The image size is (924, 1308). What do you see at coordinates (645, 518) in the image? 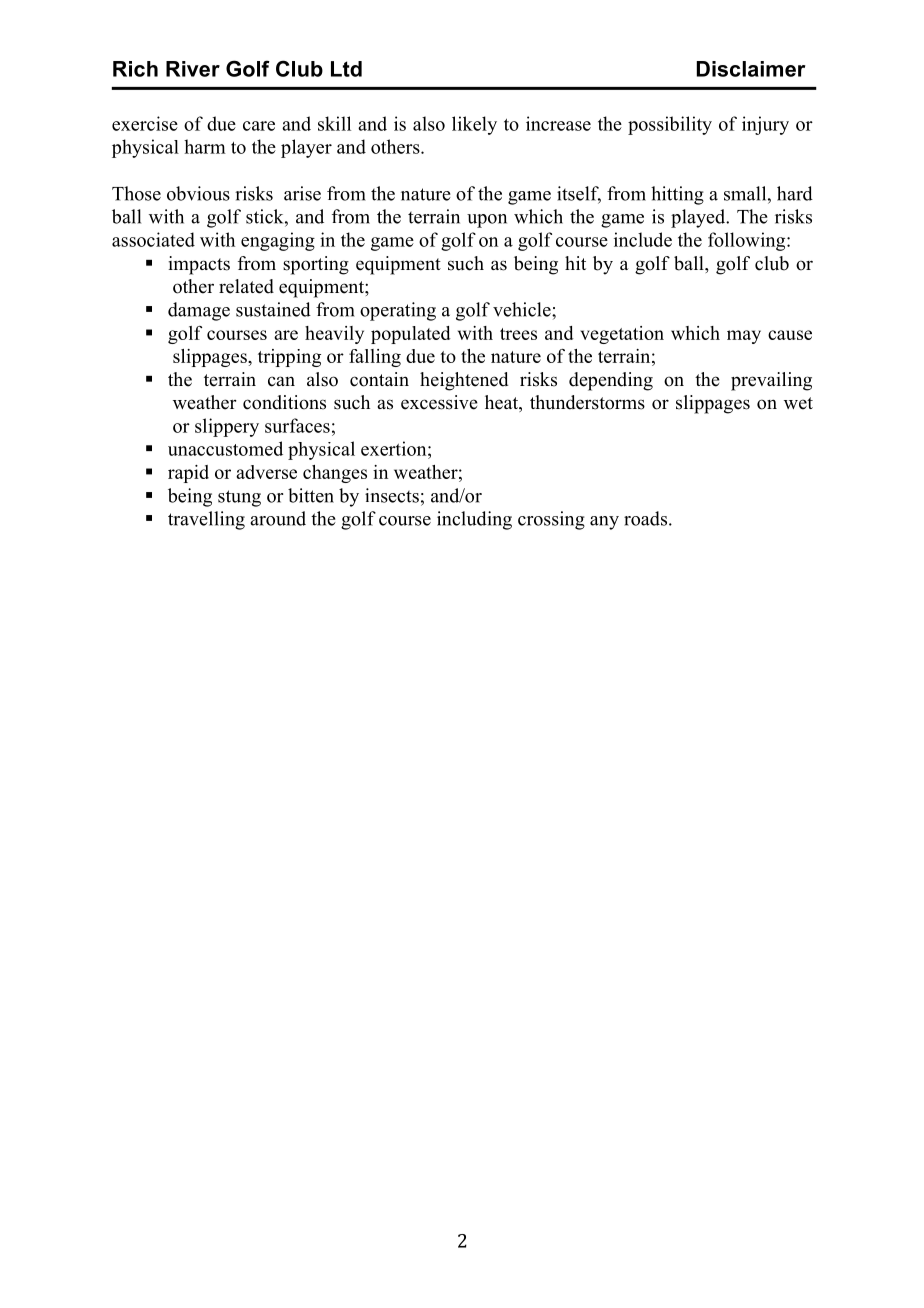
I see `roads` at bounding box center [645, 518].
